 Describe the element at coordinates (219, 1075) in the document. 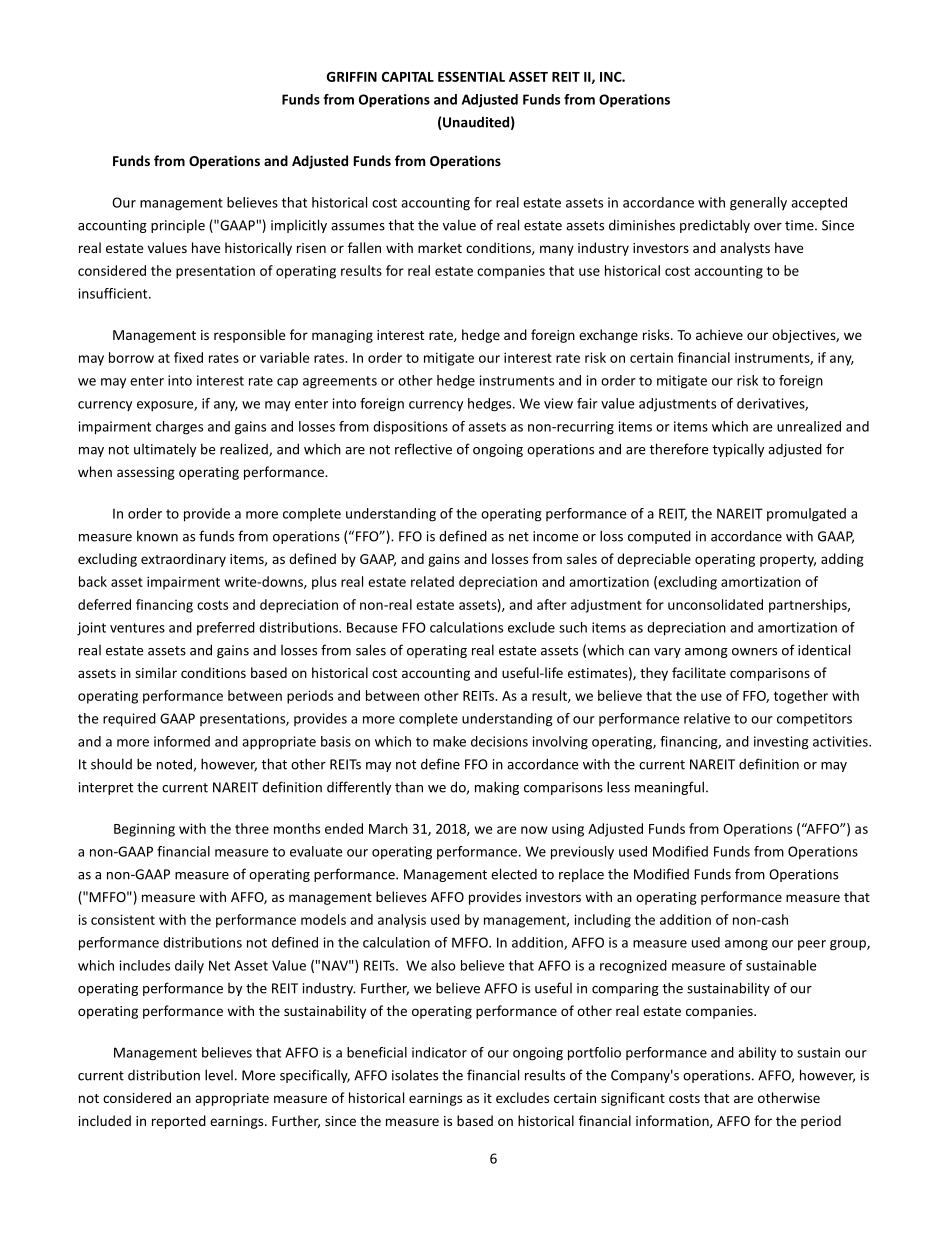

I see `level` at that location.
